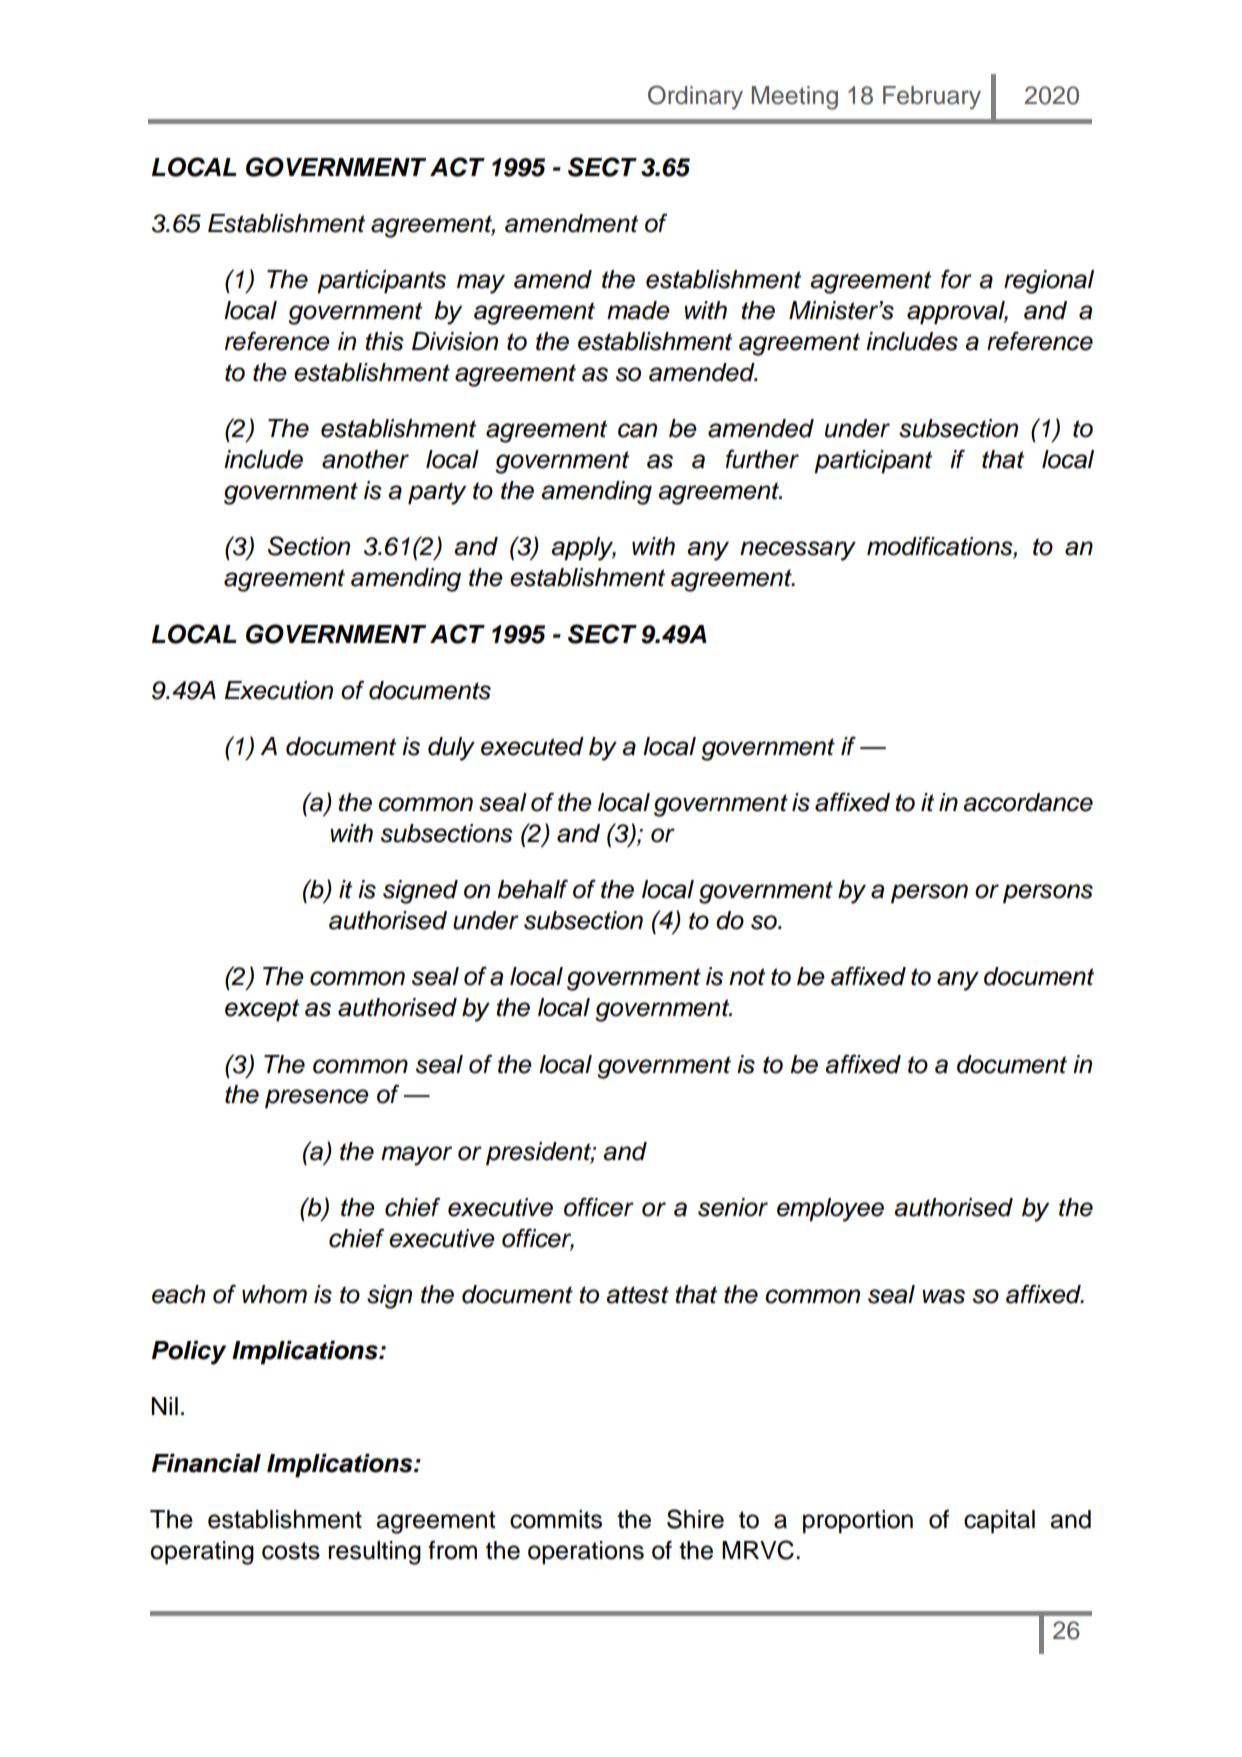 Image resolution: width=1242 pixels, height=1757 pixels. What do you see at coordinates (695, 97) in the screenshot?
I see `Ordinary` at bounding box center [695, 97].
